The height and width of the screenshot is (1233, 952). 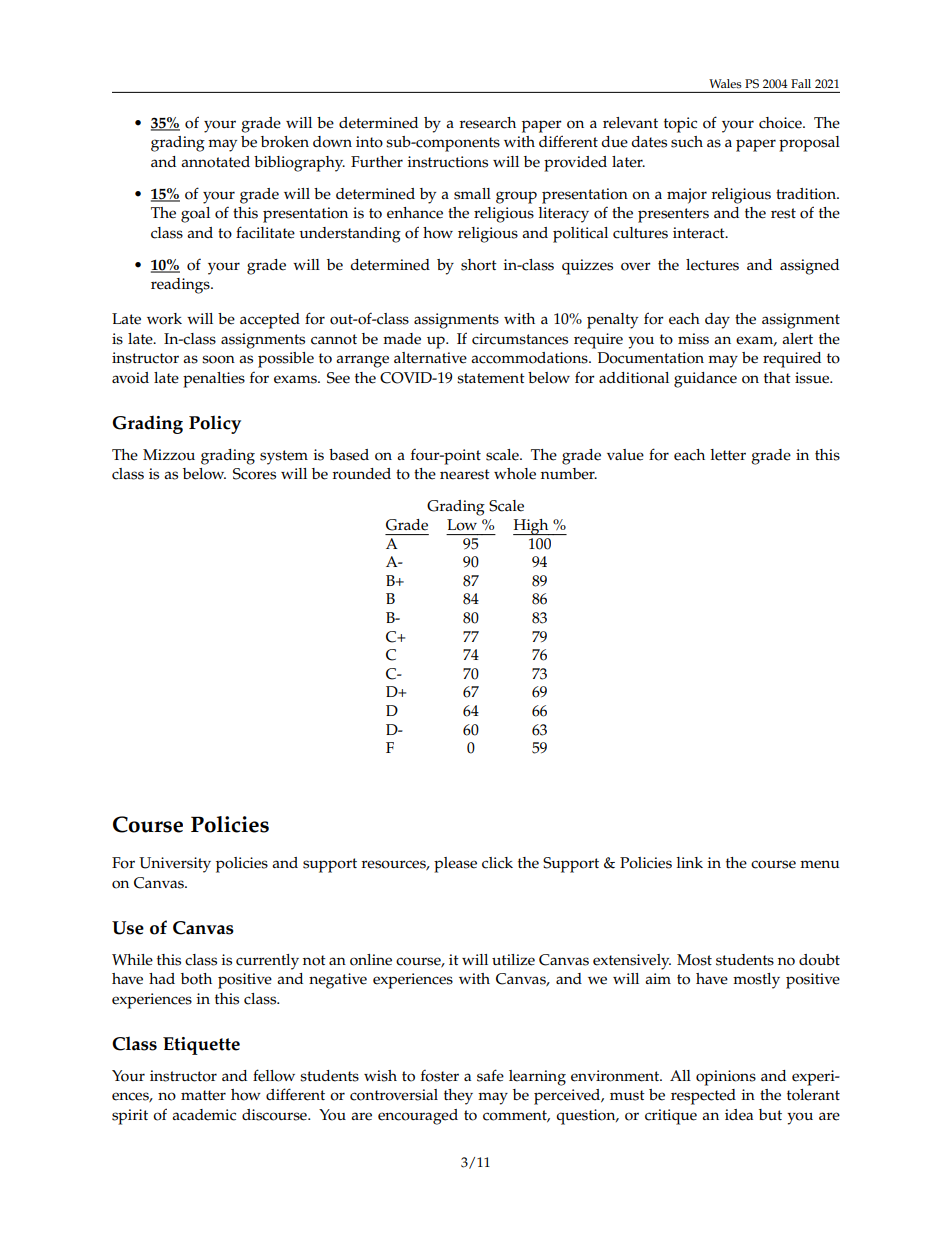 I want to click on matter, so click(x=203, y=1095).
